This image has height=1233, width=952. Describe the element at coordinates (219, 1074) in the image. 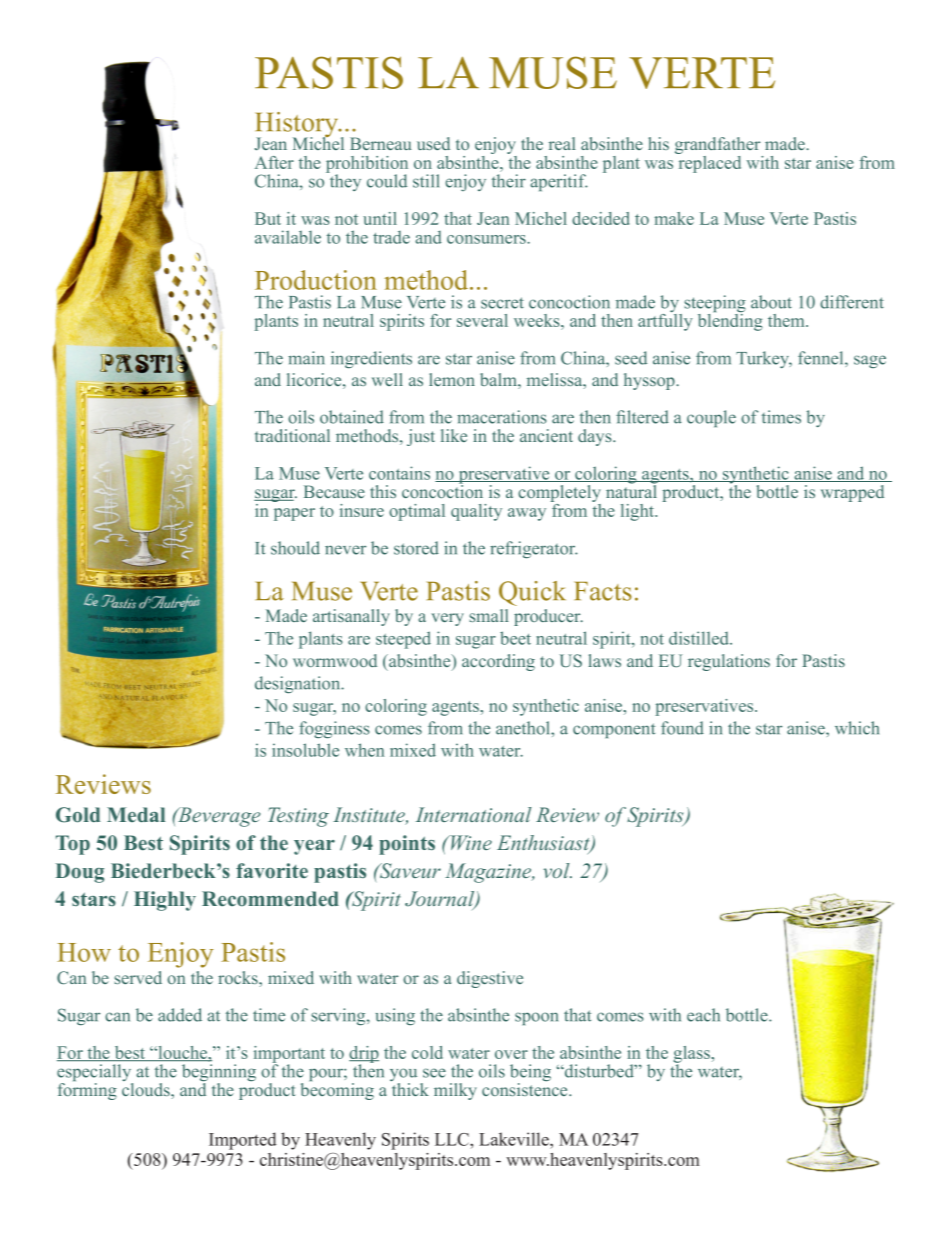

I see `beginning` at that location.
